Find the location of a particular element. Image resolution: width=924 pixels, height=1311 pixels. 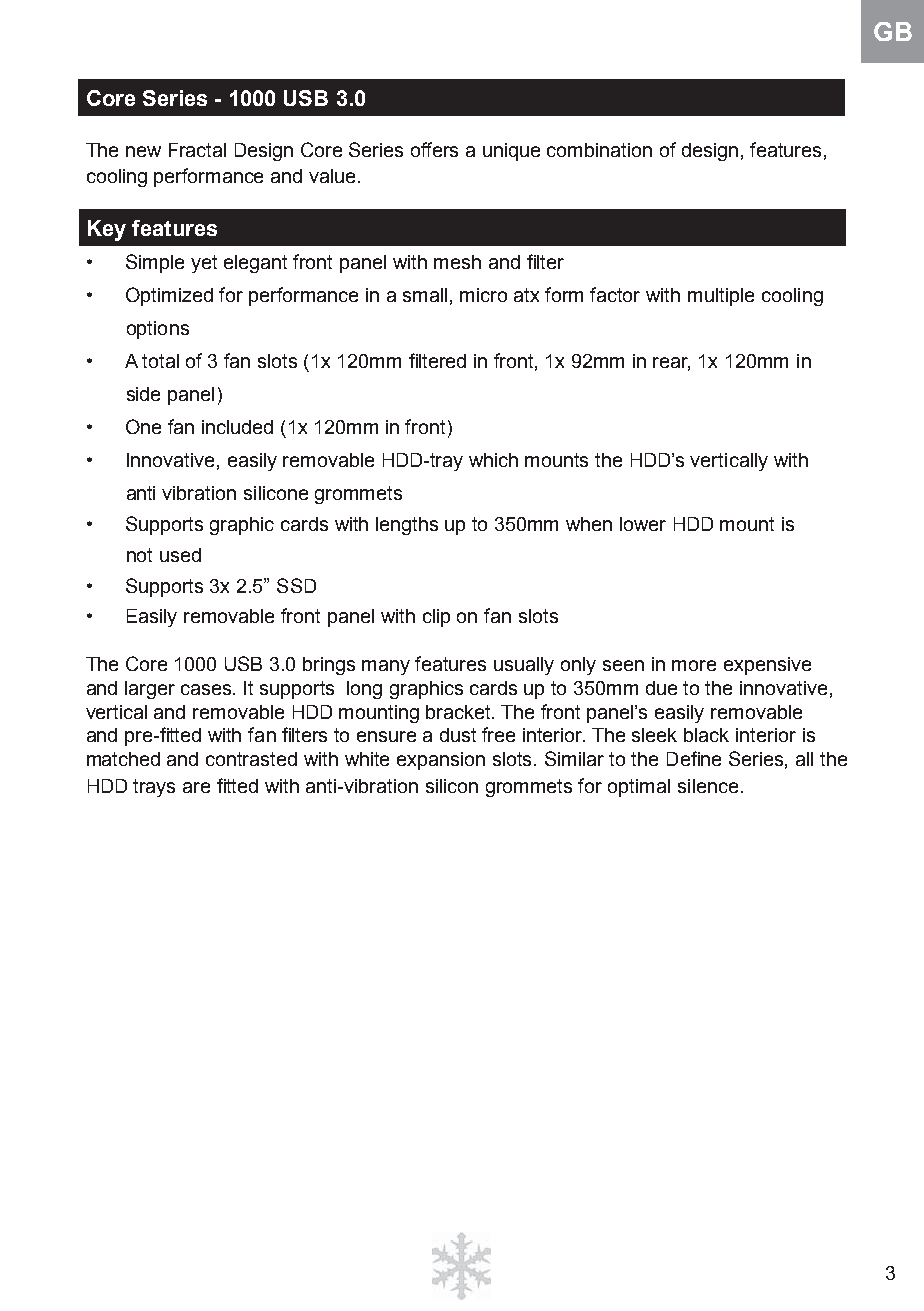

lower is located at coordinates (643, 524).
